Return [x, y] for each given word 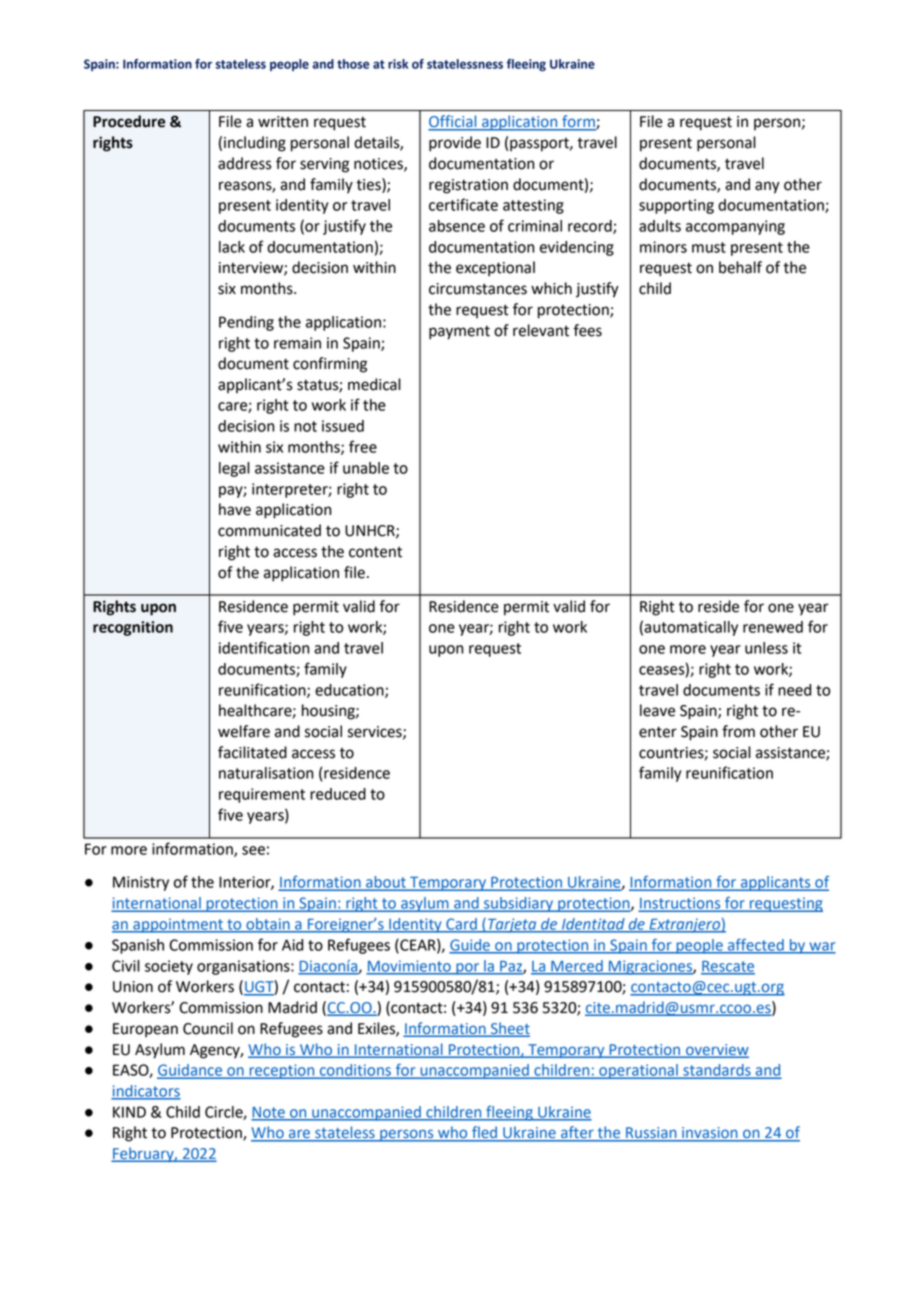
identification [264, 647]
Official [453, 122]
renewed [773, 627]
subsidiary [519, 904]
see [253, 850]
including [255, 144]
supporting [676, 206]
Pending [246, 323]
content [375, 552]
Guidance [191, 1071]
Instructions [681, 904]
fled [484, 1133]
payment [459, 333]
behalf [740, 267]
